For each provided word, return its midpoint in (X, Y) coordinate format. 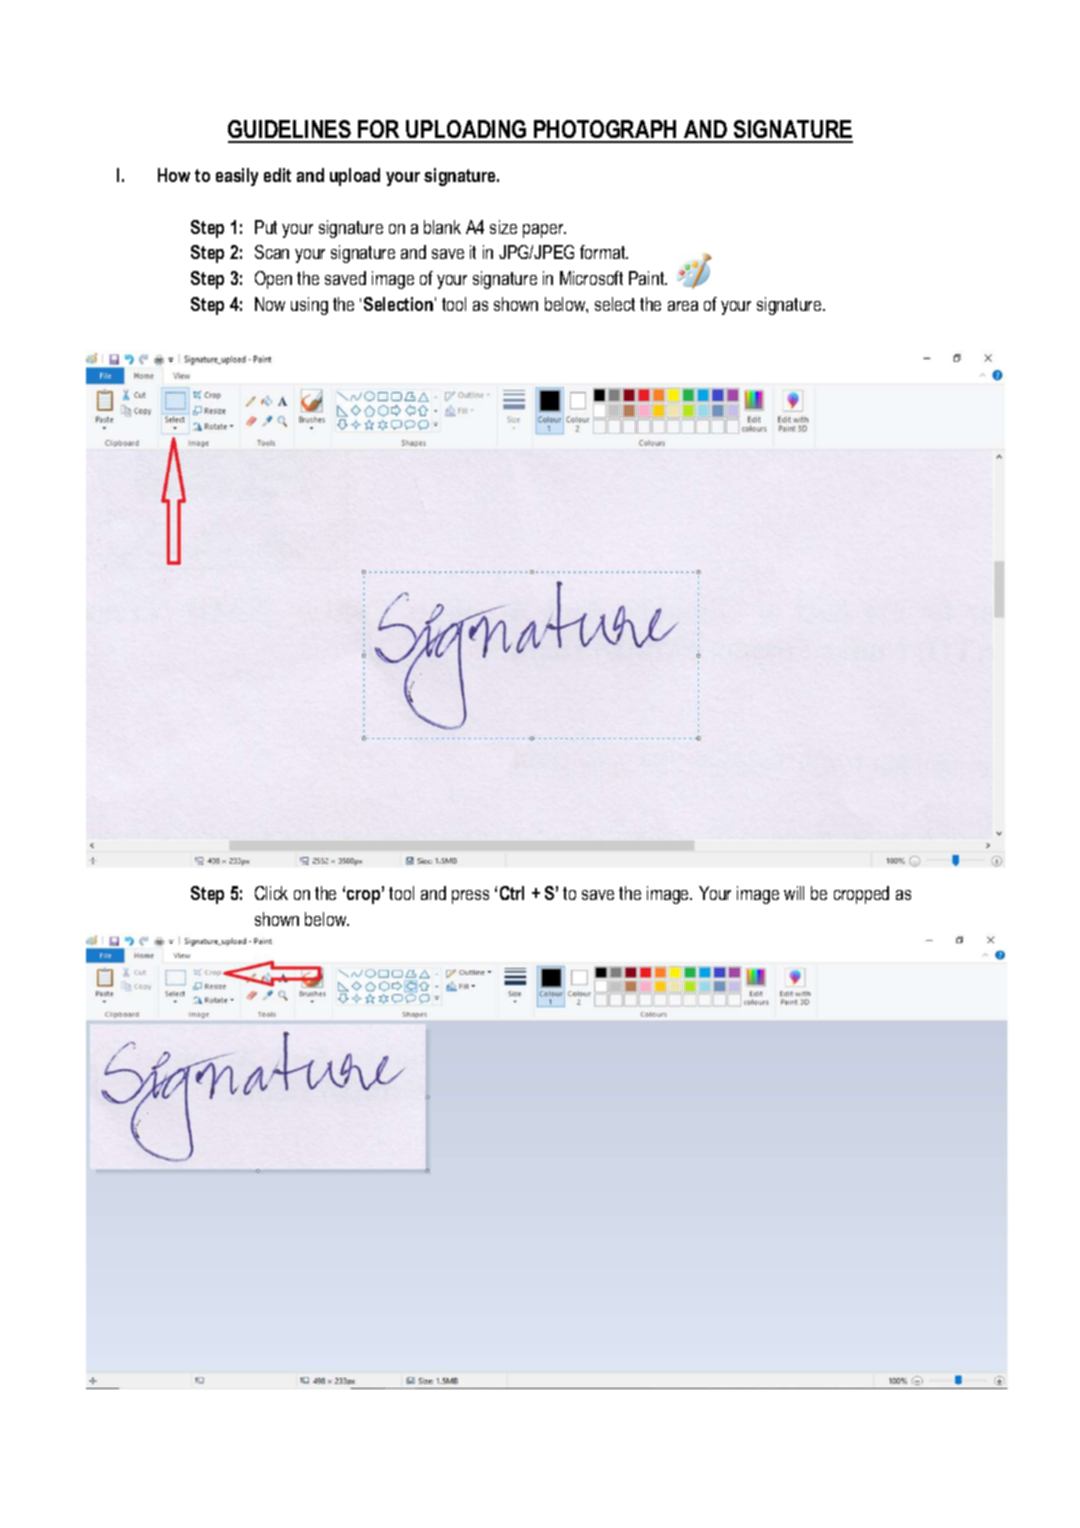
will (794, 893)
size (503, 227)
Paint (648, 278)
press (470, 897)
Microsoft (591, 278)
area (683, 306)
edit (277, 175)
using (309, 306)
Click (271, 893)
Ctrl (512, 893)
